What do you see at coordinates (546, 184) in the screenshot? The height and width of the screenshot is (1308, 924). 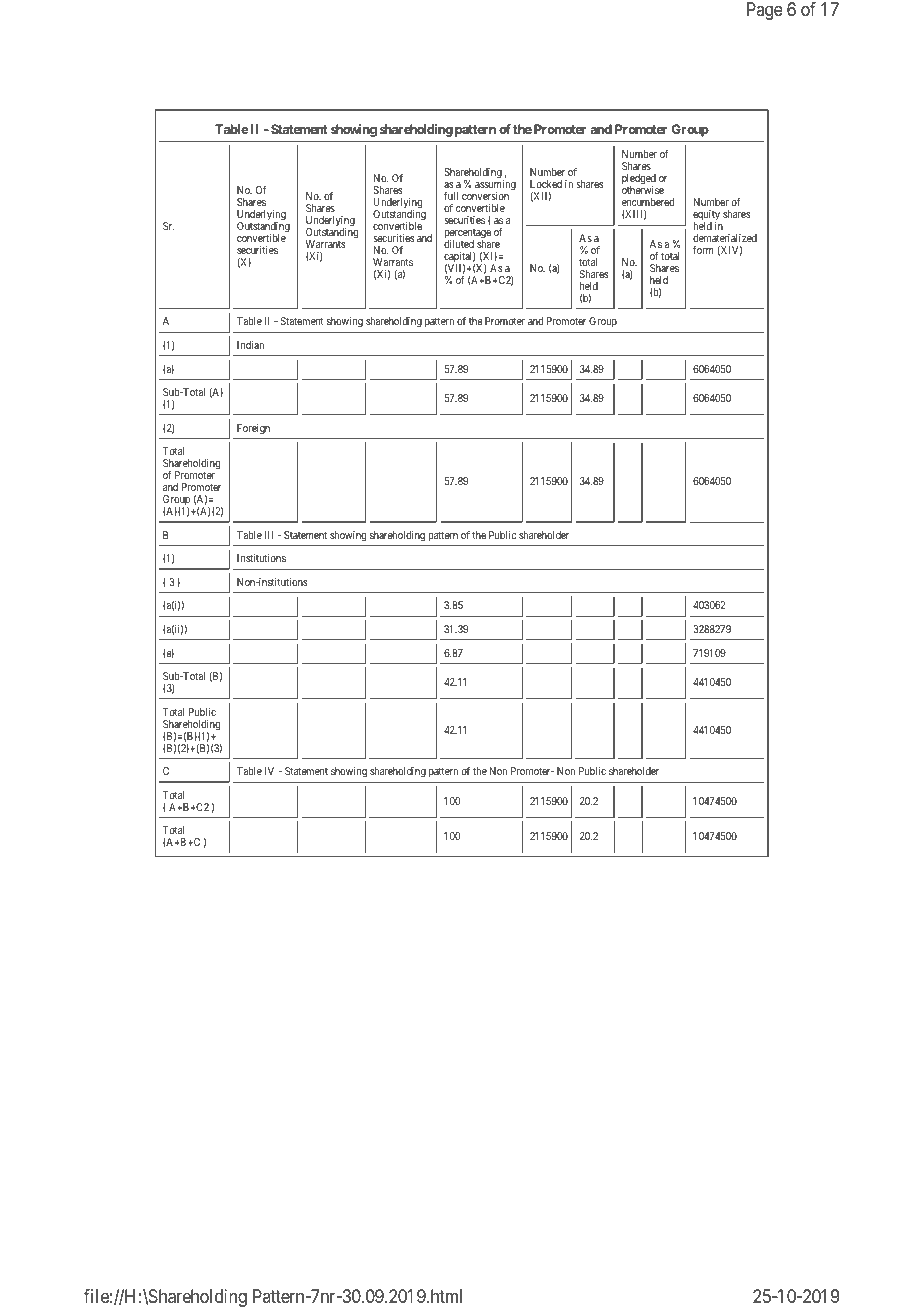 I see `Locked` at bounding box center [546, 184].
